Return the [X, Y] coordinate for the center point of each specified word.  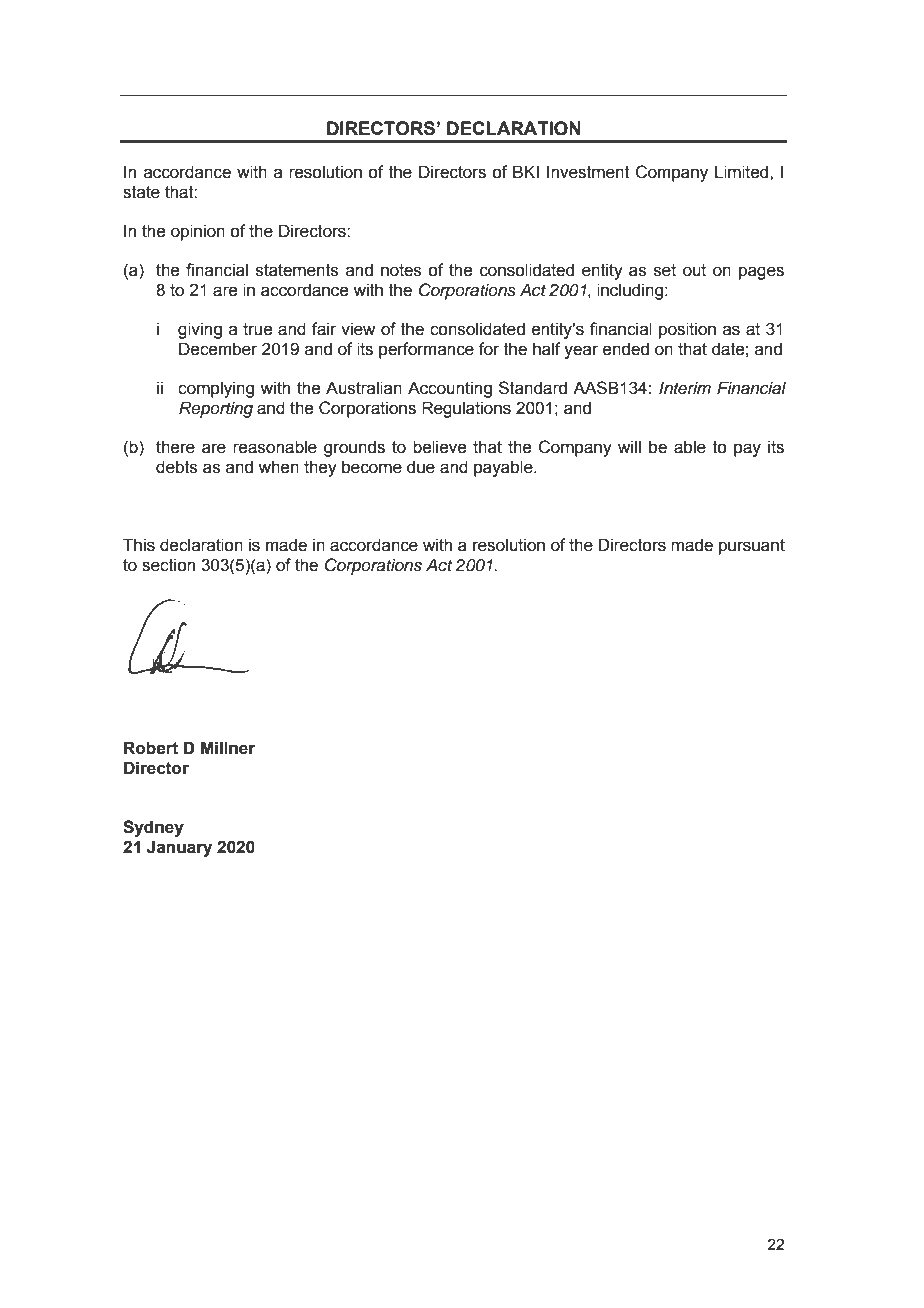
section [168, 565]
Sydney [153, 828]
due [421, 467]
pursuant [752, 547]
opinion [198, 232]
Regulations [466, 409]
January [179, 848]
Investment [588, 172]
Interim [685, 387]
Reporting [216, 409]
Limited [743, 172]
